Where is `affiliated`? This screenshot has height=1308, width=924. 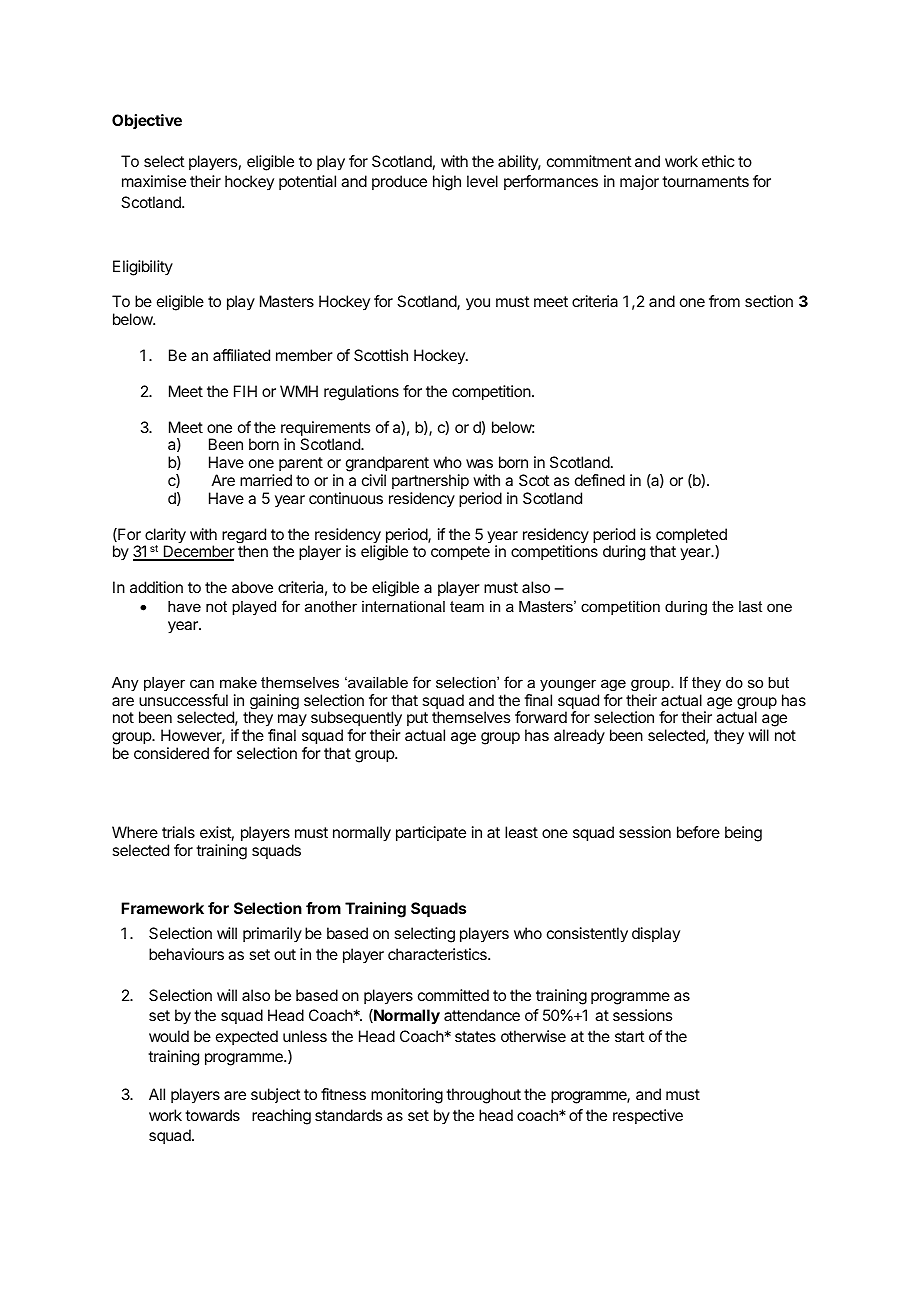 affiliated is located at coordinates (241, 355).
